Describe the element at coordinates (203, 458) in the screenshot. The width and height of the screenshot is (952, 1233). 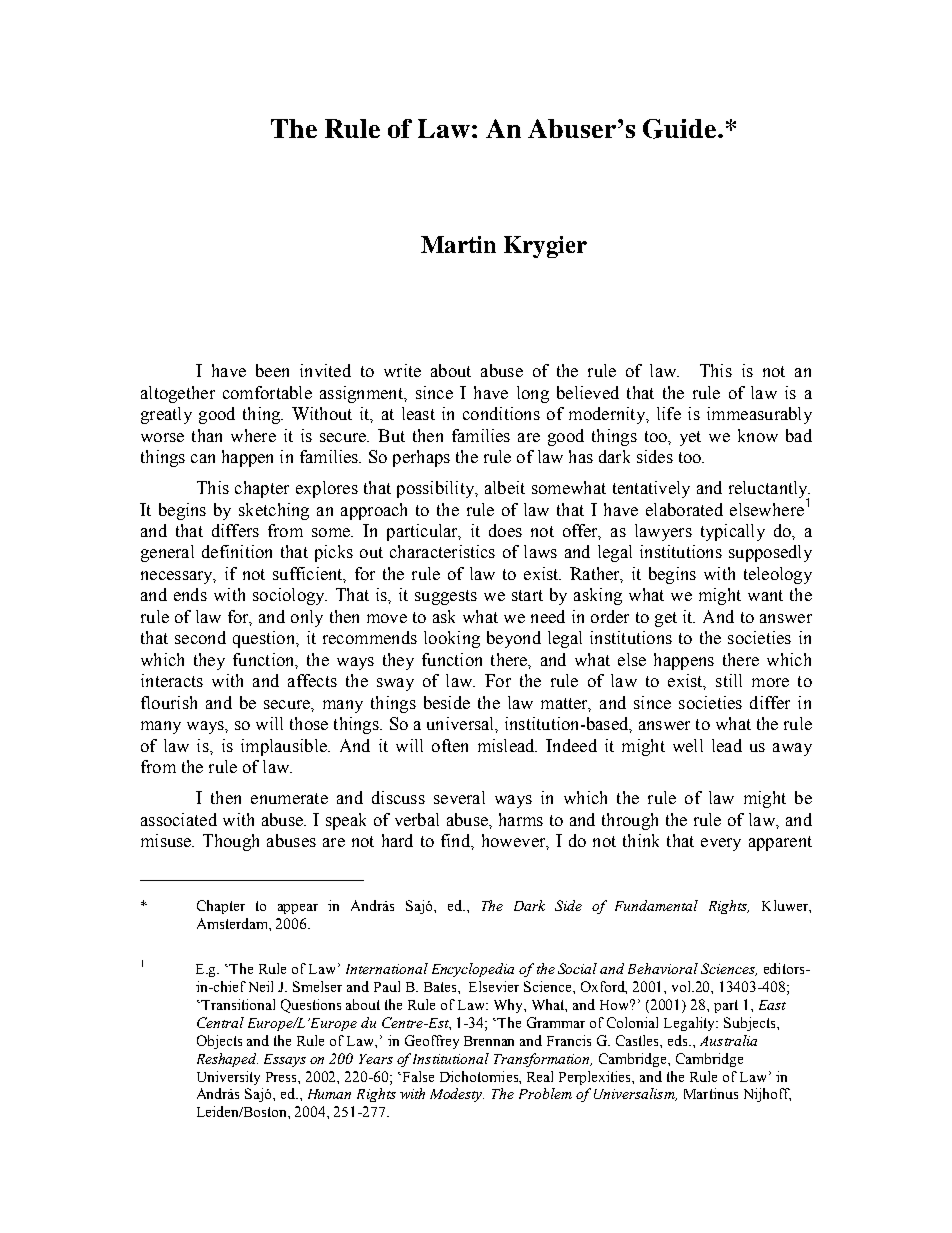
I see `can` at that location.
